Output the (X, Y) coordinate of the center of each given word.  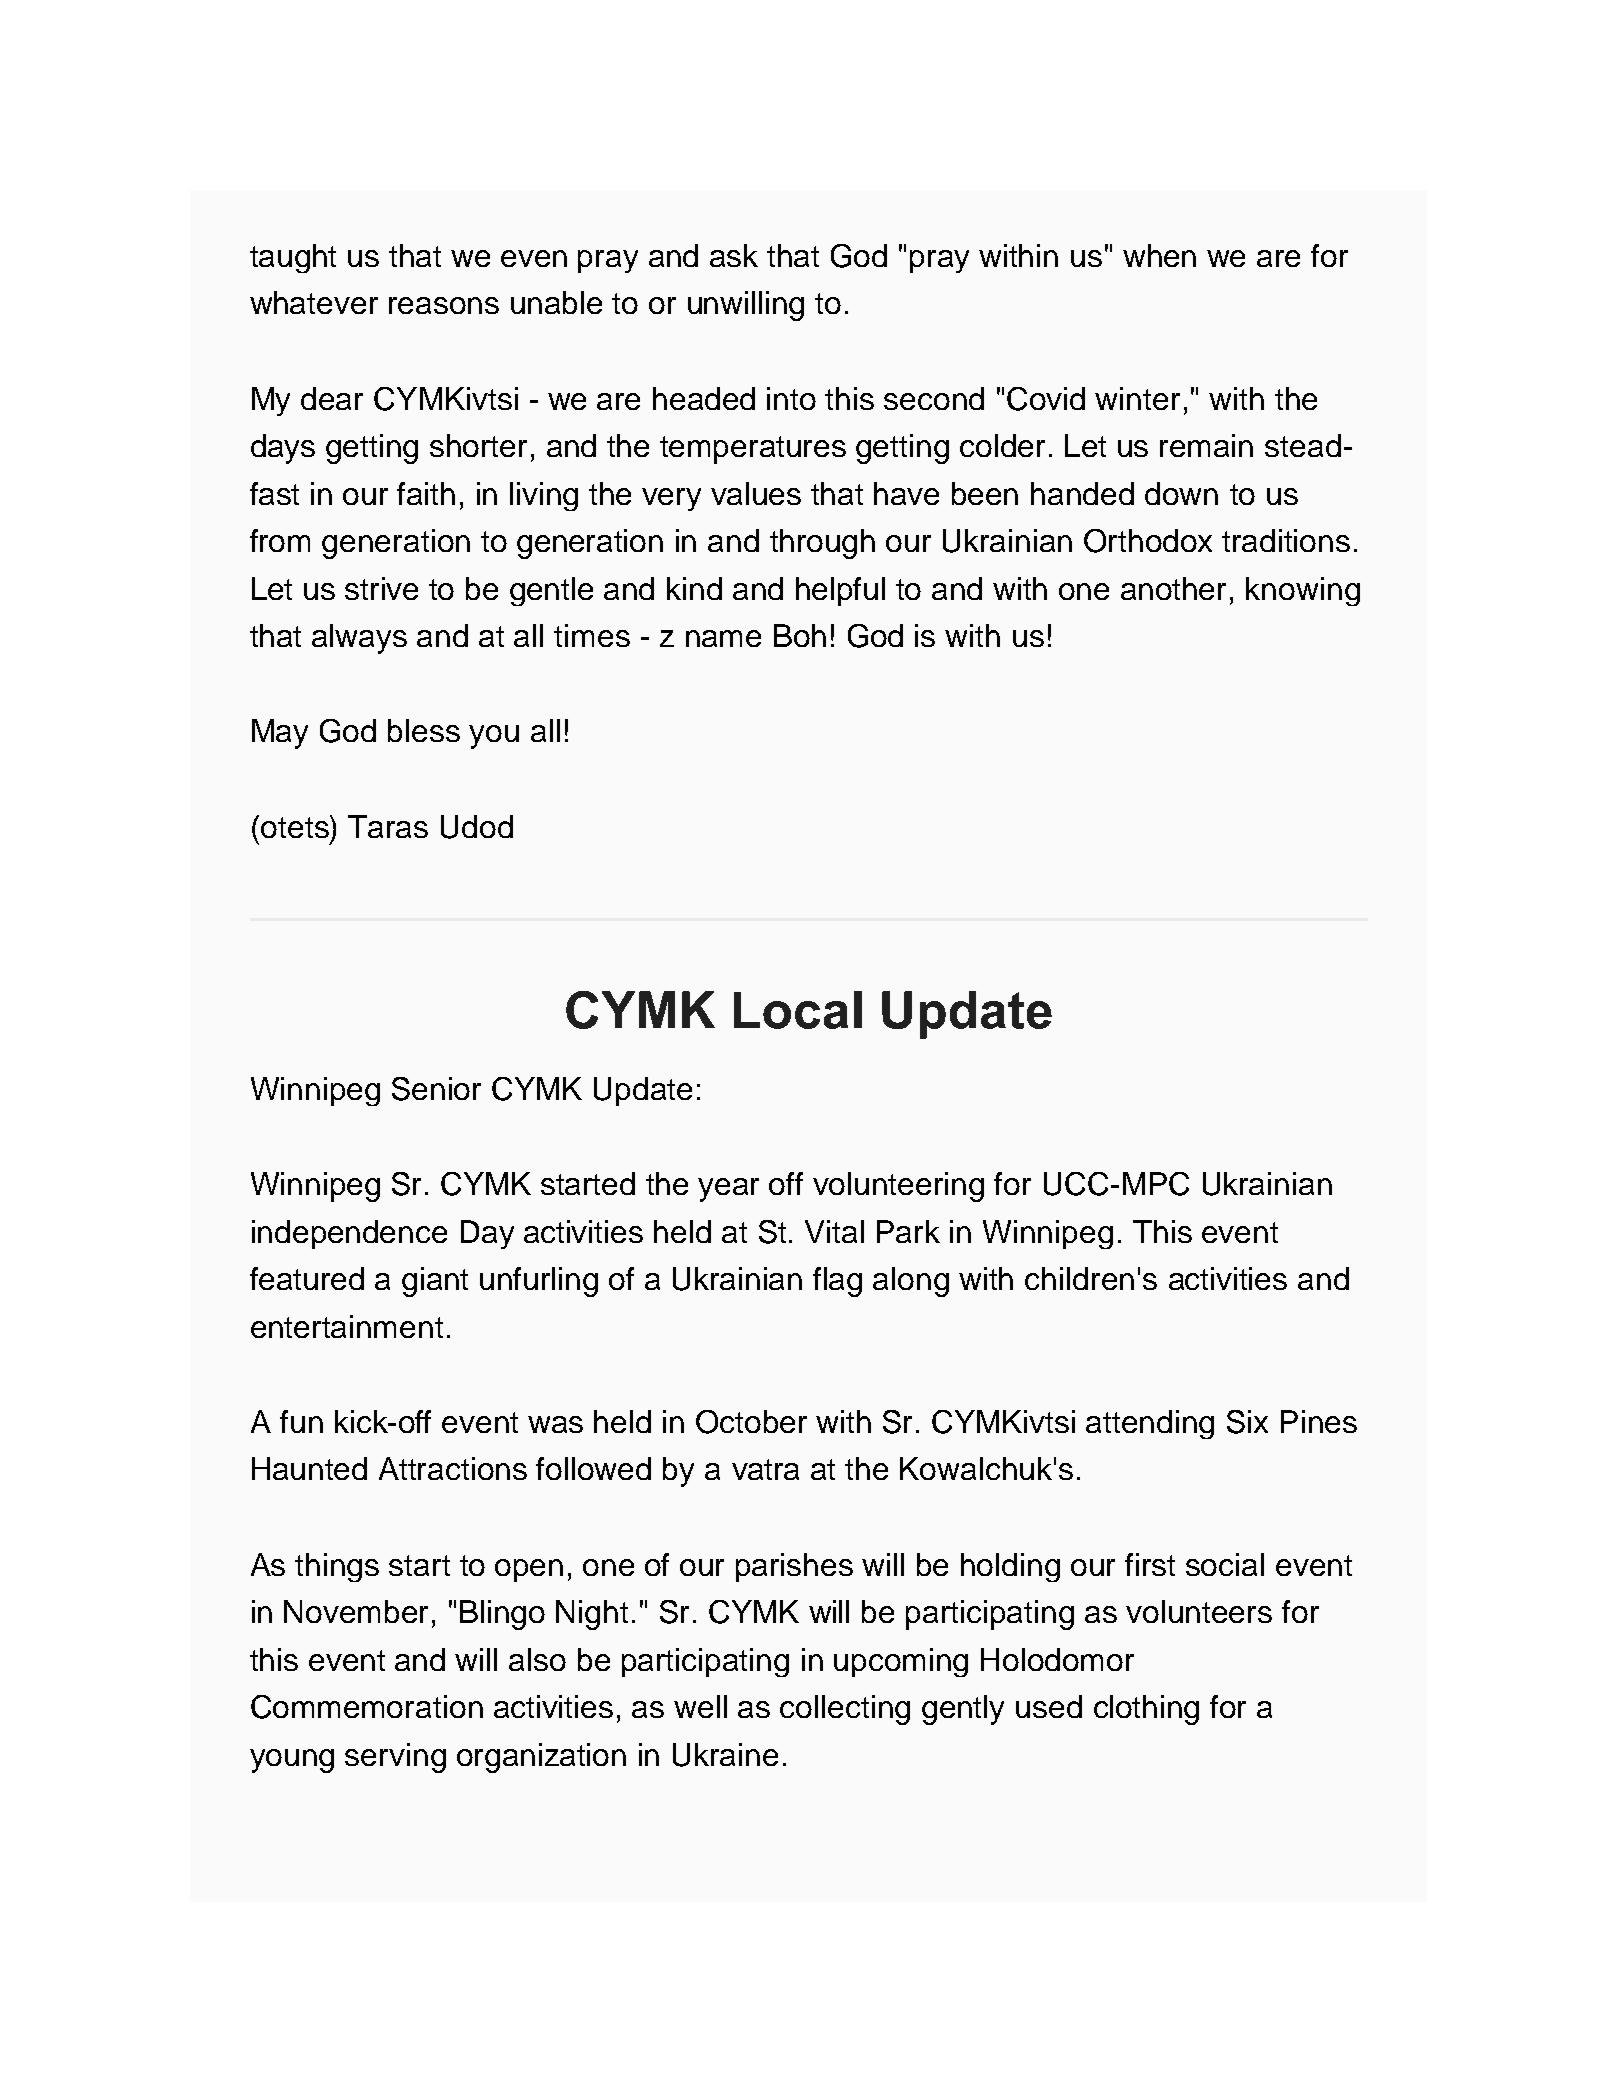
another (1173, 588)
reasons (444, 305)
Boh (800, 635)
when (1159, 255)
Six (1247, 1422)
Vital (834, 1231)
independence (349, 1234)
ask (734, 255)
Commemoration (367, 1707)
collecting (845, 1710)
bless (424, 730)
